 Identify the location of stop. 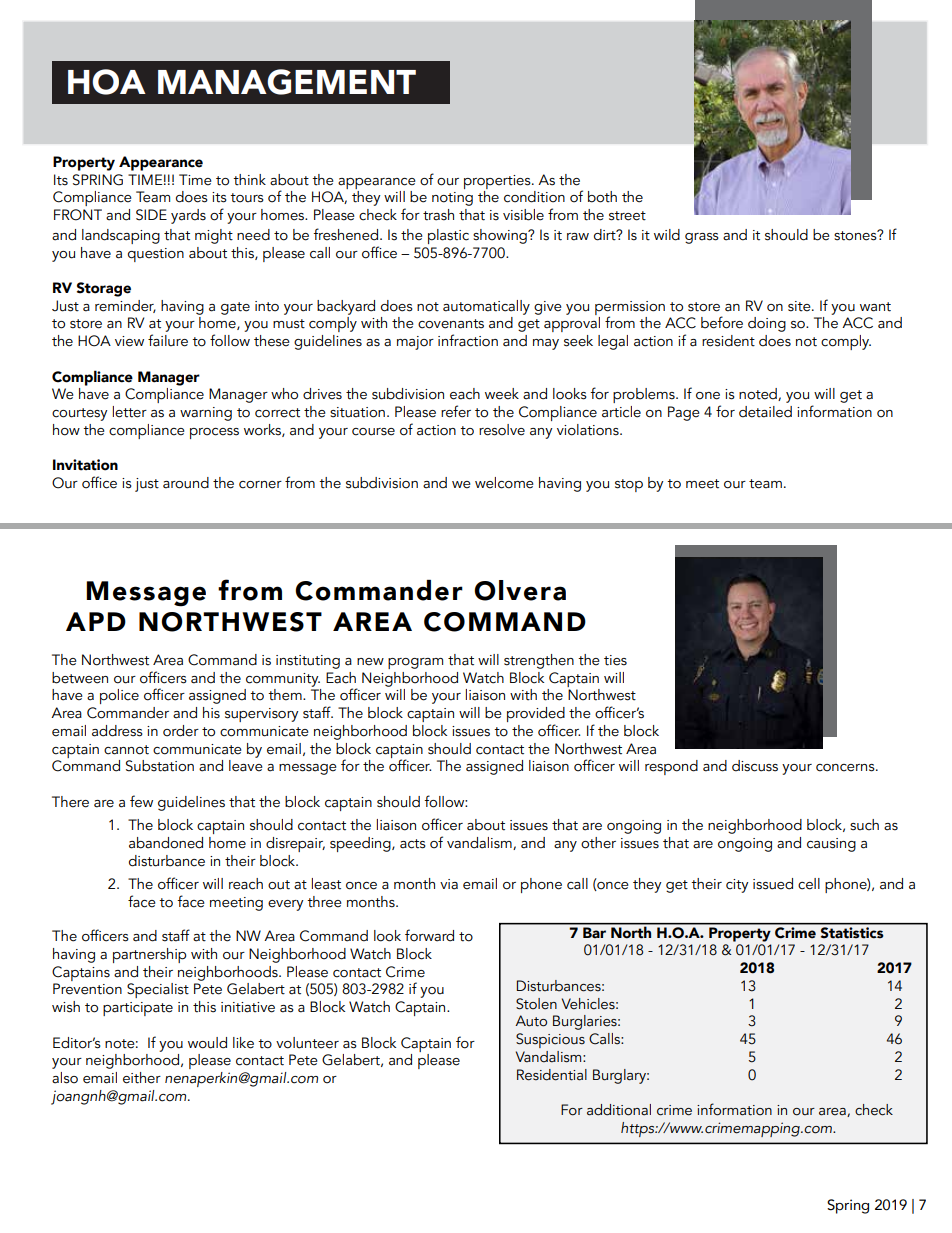
(629, 485).
